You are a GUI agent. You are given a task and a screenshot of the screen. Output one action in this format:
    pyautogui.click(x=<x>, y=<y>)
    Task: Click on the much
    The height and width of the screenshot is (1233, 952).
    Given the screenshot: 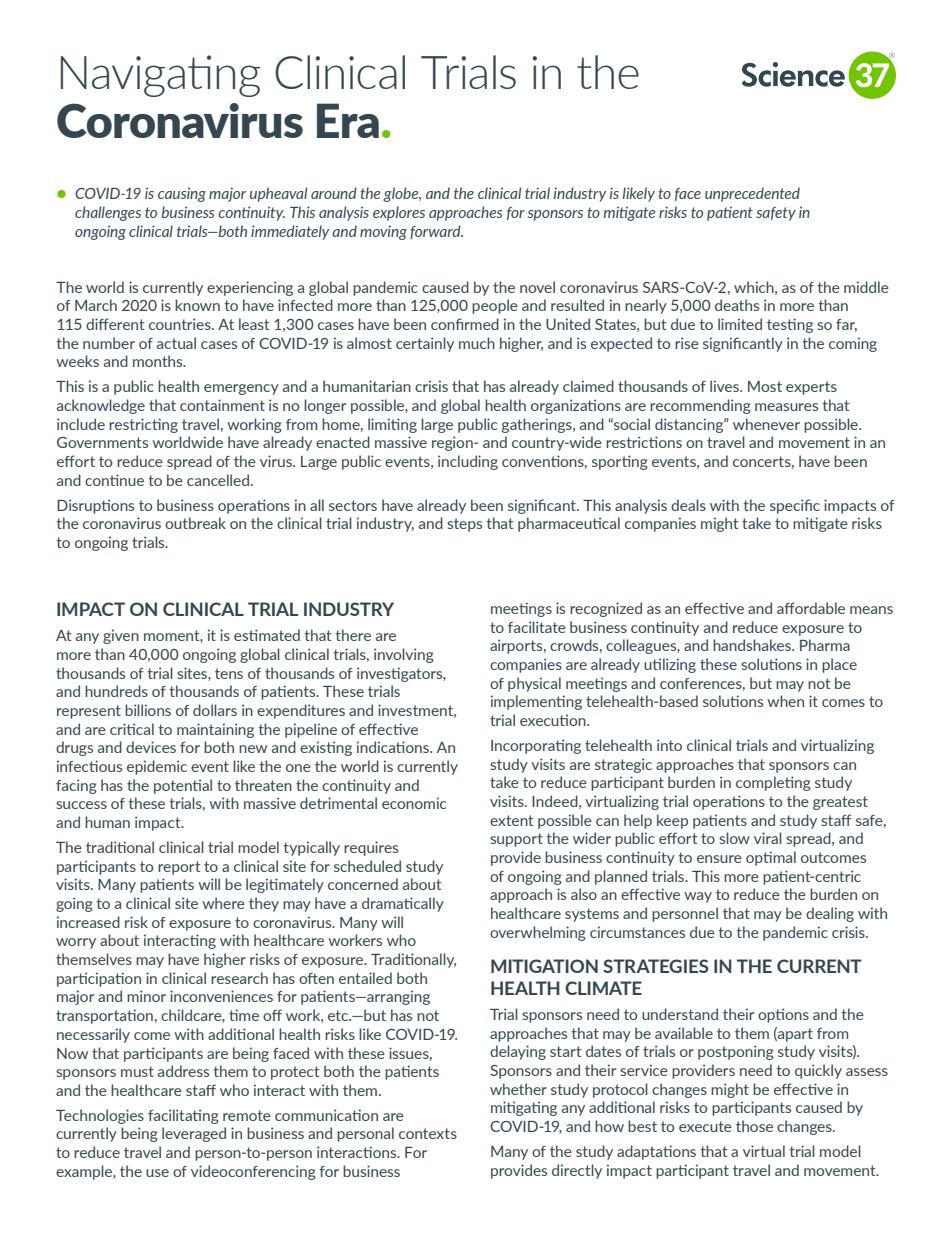 What is the action you would take?
    pyautogui.click(x=477, y=343)
